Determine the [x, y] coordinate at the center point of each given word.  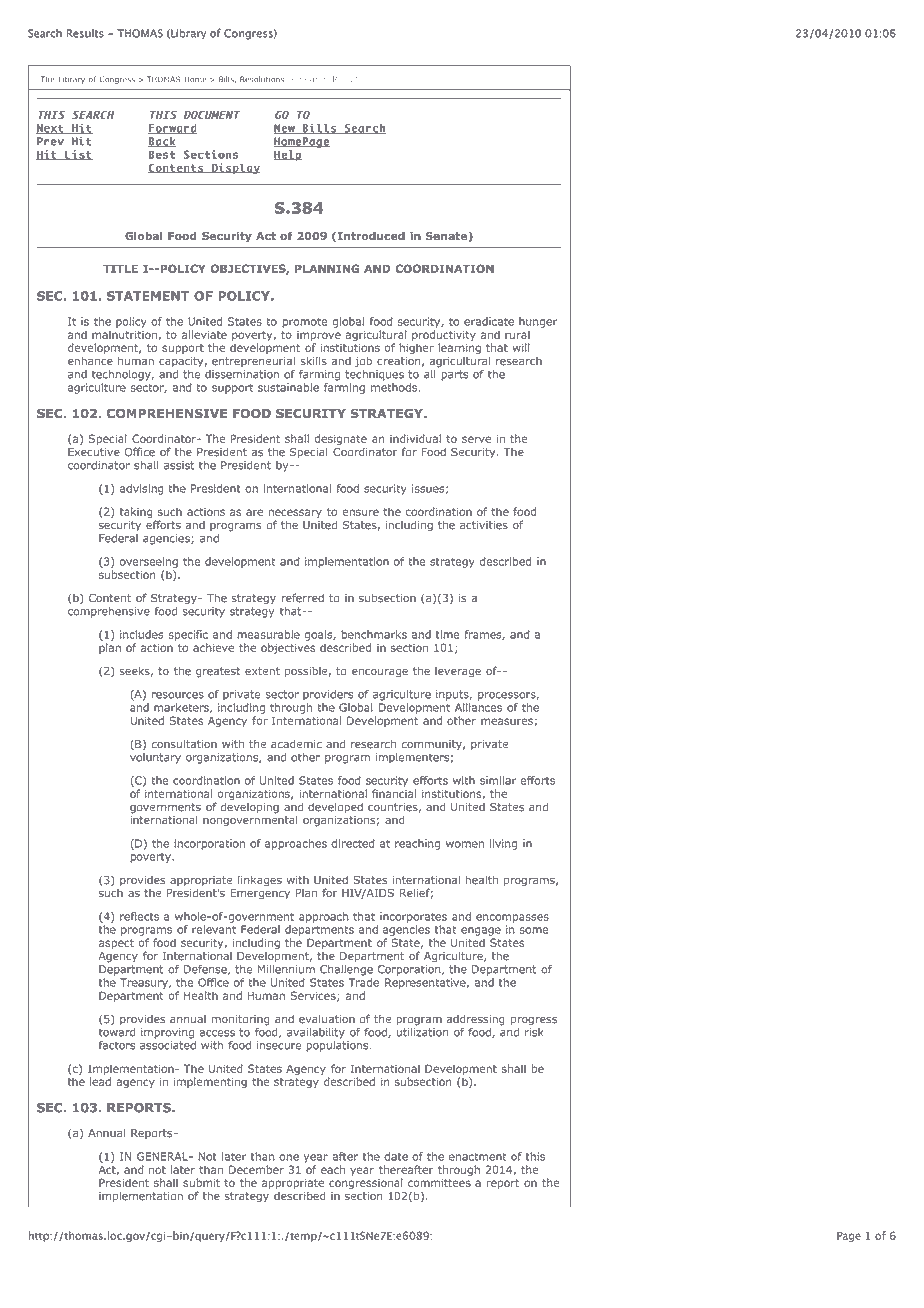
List [78, 155]
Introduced [371, 236]
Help [288, 155]
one [289, 1157]
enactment [477, 1157]
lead [100, 1081]
